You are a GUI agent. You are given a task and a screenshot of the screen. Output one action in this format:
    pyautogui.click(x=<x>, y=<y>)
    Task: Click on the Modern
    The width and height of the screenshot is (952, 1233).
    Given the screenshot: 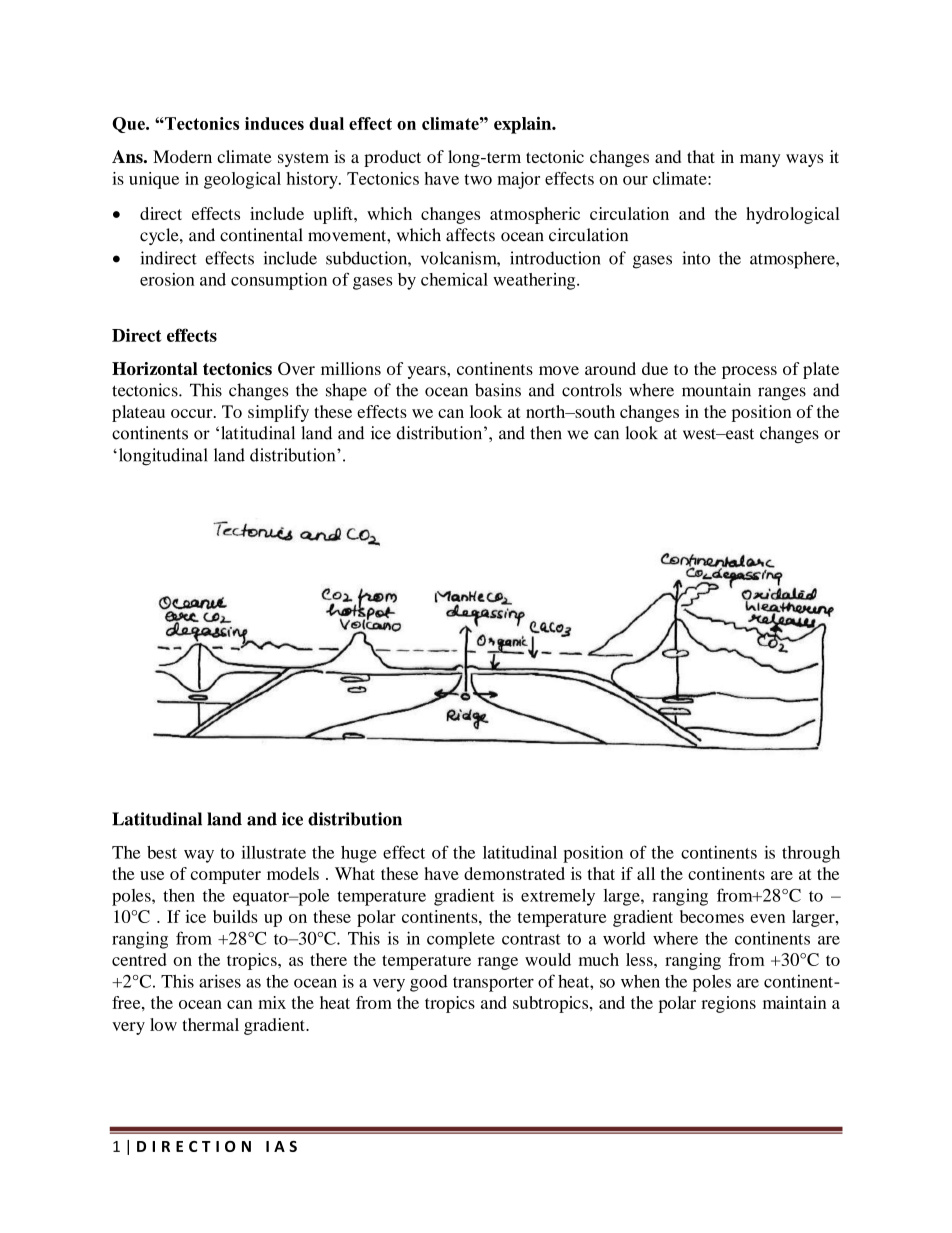 What is the action you would take?
    pyautogui.click(x=182, y=156)
